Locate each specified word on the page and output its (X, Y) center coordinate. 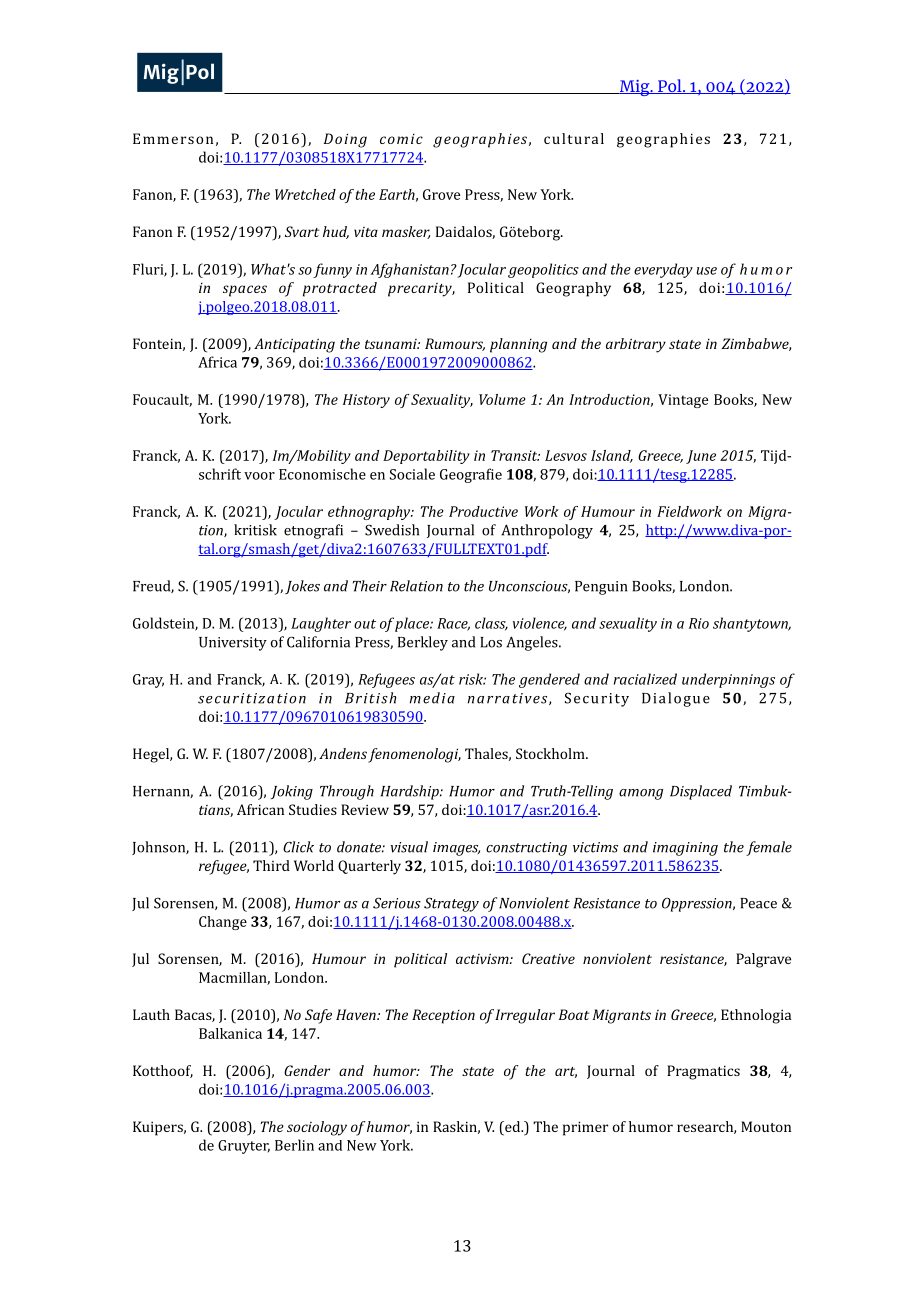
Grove (441, 194)
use (707, 271)
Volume (502, 399)
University (233, 644)
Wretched (305, 194)
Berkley (423, 643)
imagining (685, 849)
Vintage (683, 401)
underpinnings (728, 680)
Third (271, 865)
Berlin (294, 1145)
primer (585, 1128)
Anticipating (294, 345)
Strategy (451, 904)
